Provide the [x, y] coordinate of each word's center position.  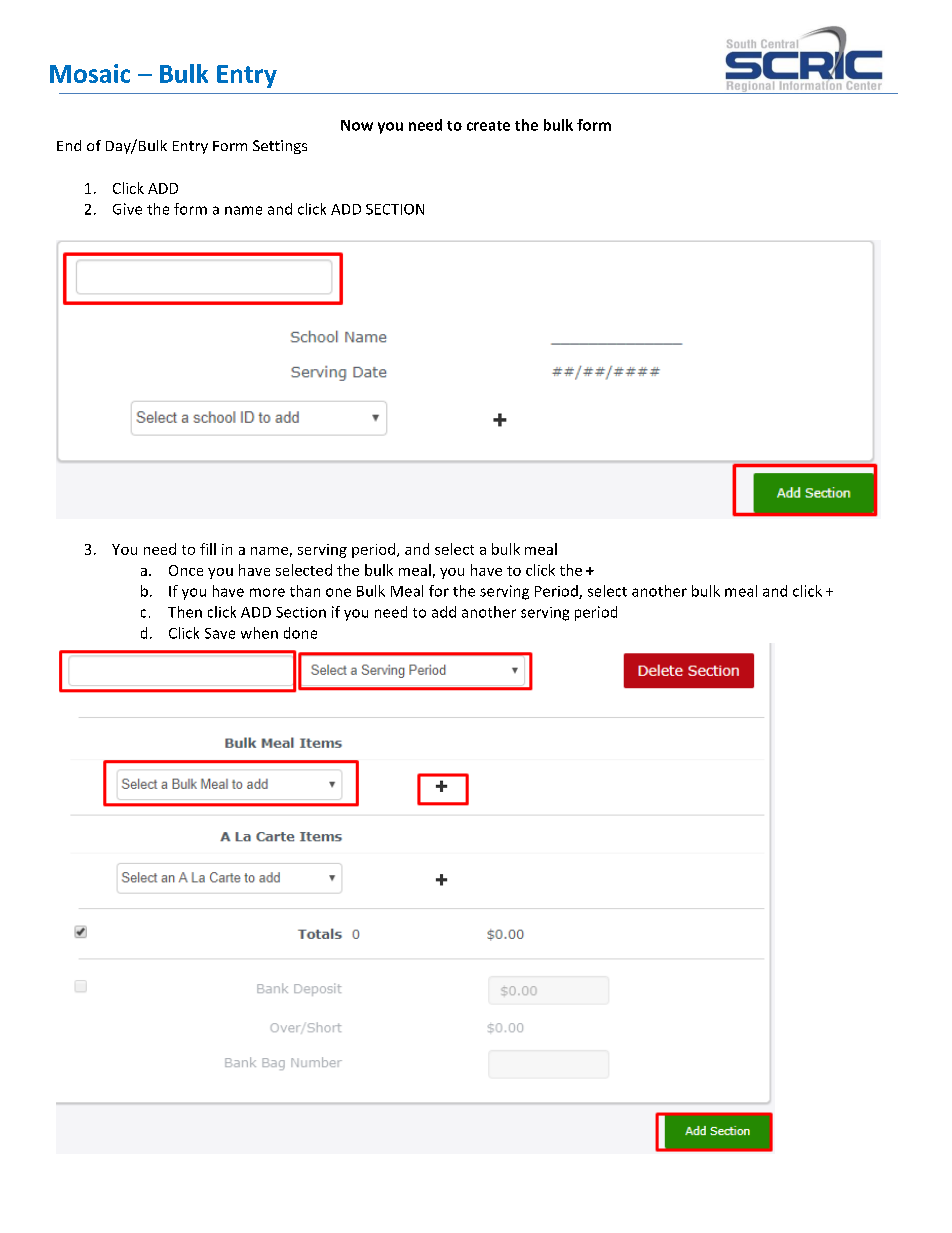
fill [208, 549]
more [267, 592]
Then [185, 612]
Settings [280, 147]
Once [186, 570]
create [488, 126]
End [69, 145]
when [259, 633]
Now [357, 125]
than [305, 591]
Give [127, 209]
